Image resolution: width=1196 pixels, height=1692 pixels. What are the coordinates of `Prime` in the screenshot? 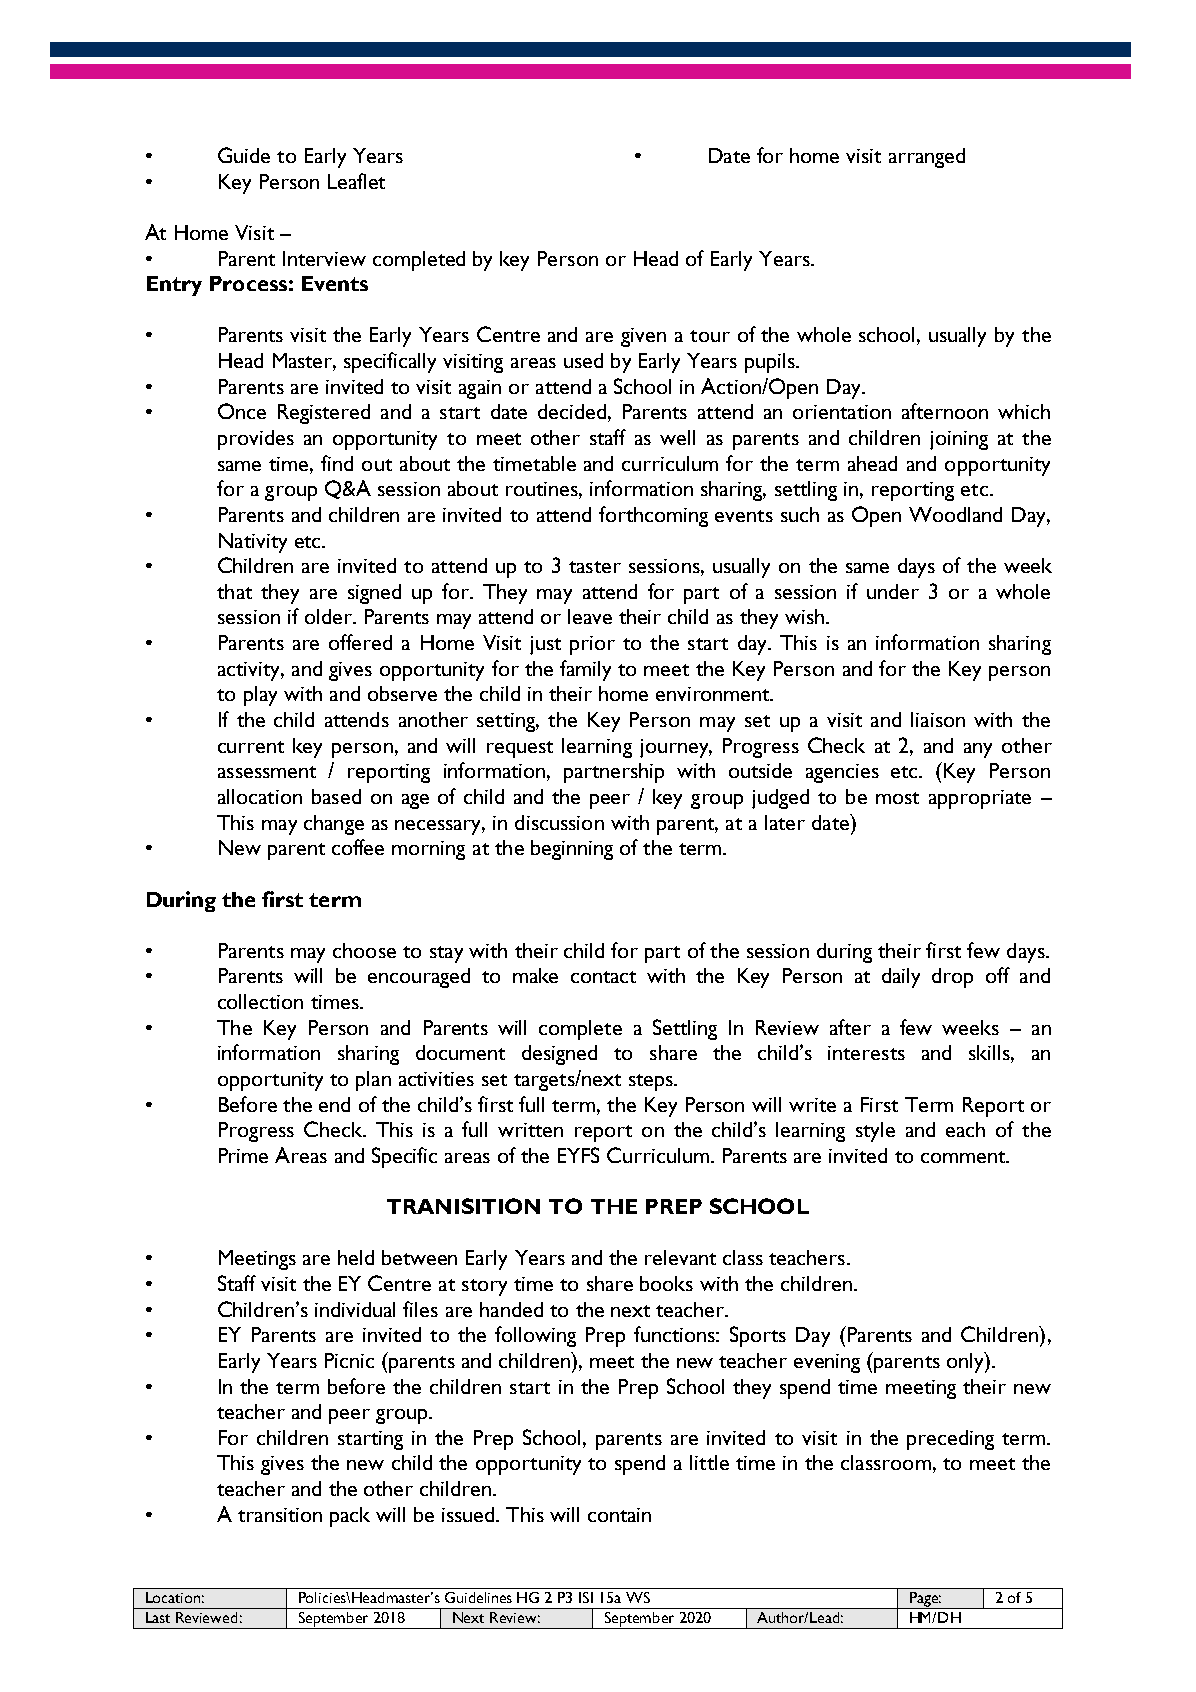 It's located at (243, 1155).
